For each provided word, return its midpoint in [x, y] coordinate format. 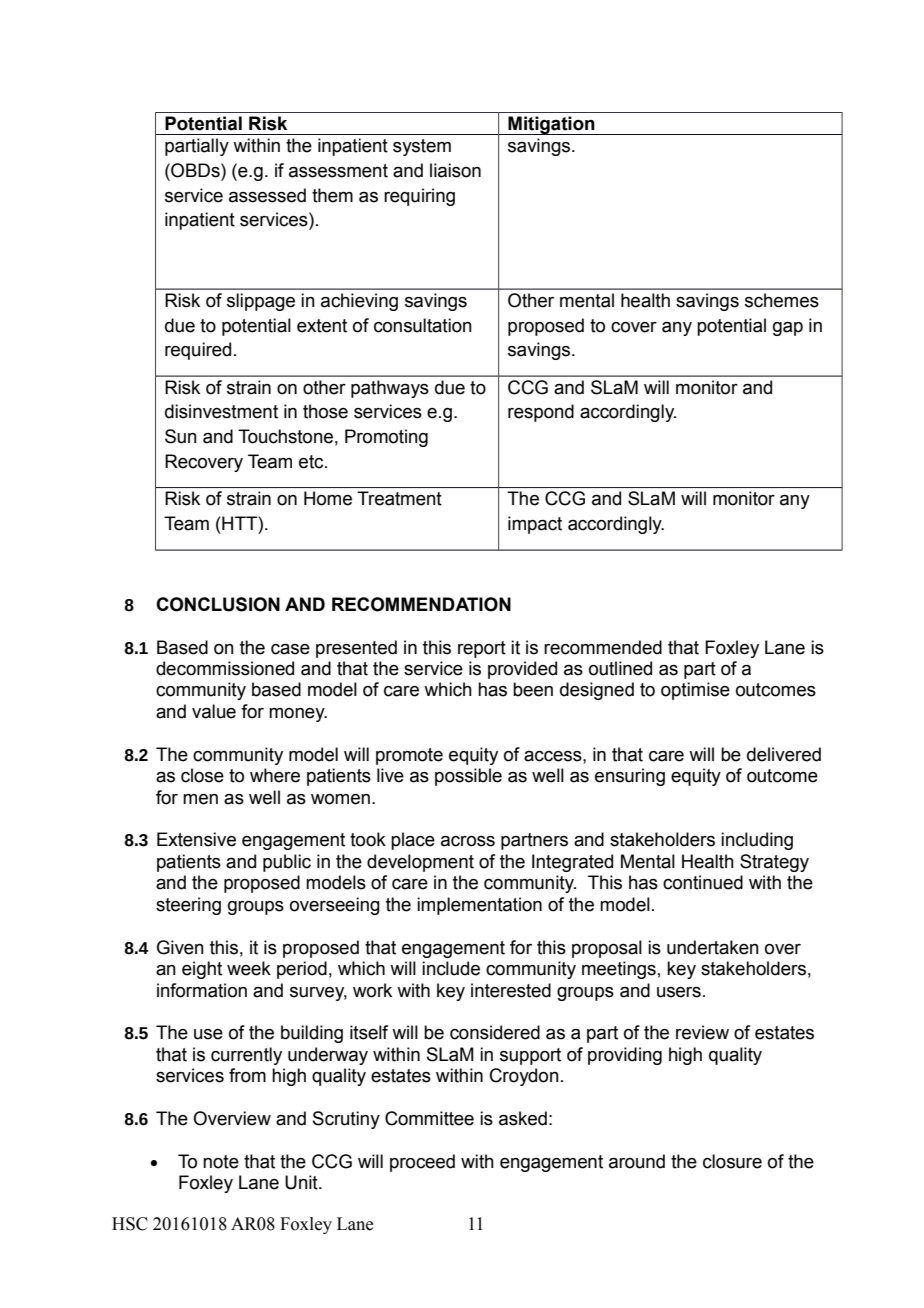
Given [180, 947]
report [482, 649]
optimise [695, 691]
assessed [267, 195]
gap [788, 329]
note [221, 1162]
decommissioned [225, 668]
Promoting [386, 438]
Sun [181, 436]
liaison [455, 170]
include [451, 968]
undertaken [713, 947]
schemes [782, 300]
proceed [422, 1163]
